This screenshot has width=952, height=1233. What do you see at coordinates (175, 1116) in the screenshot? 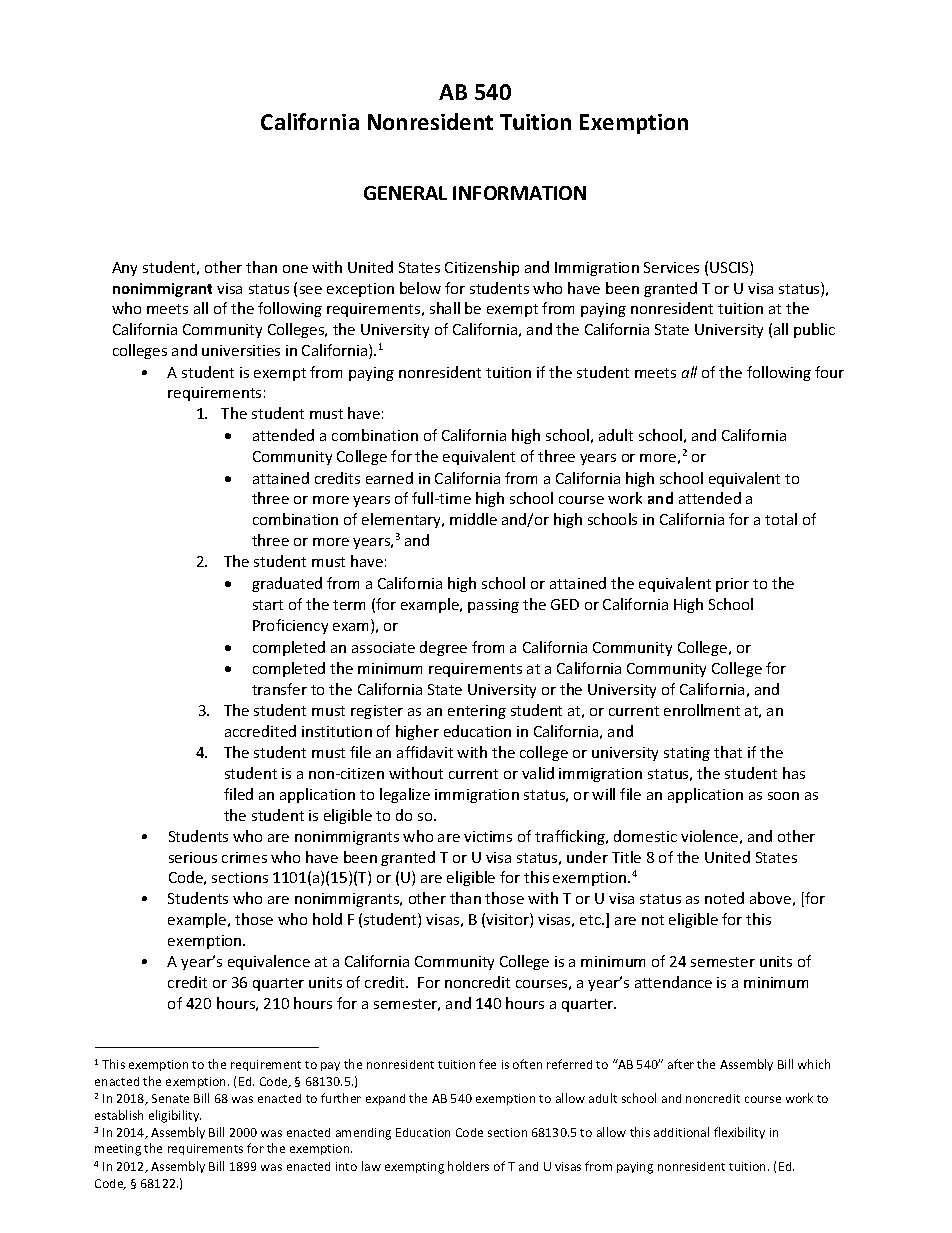
I see `eligibility` at bounding box center [175, 1116].
